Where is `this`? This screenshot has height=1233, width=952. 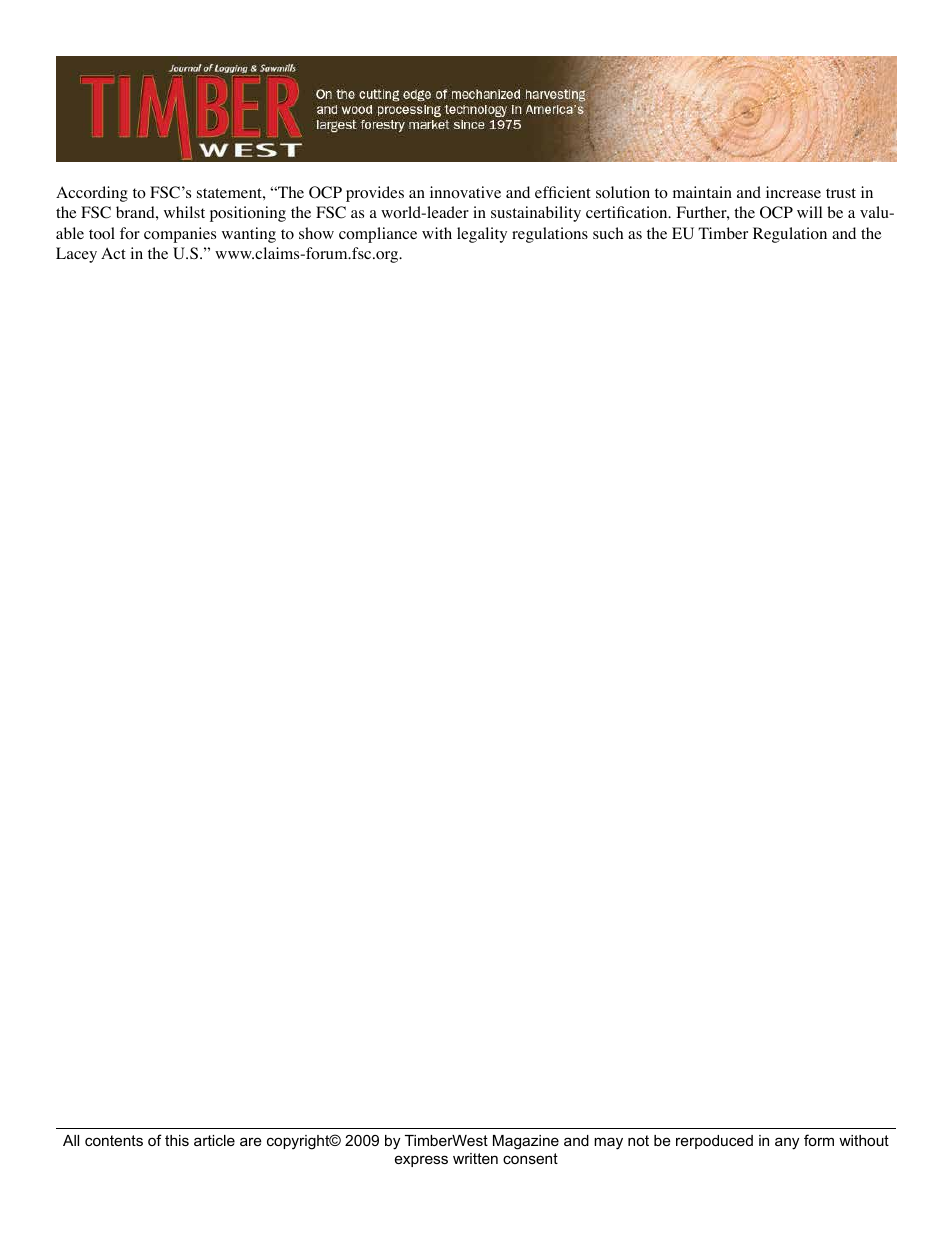 this is located at coordinates (177, 1140).
